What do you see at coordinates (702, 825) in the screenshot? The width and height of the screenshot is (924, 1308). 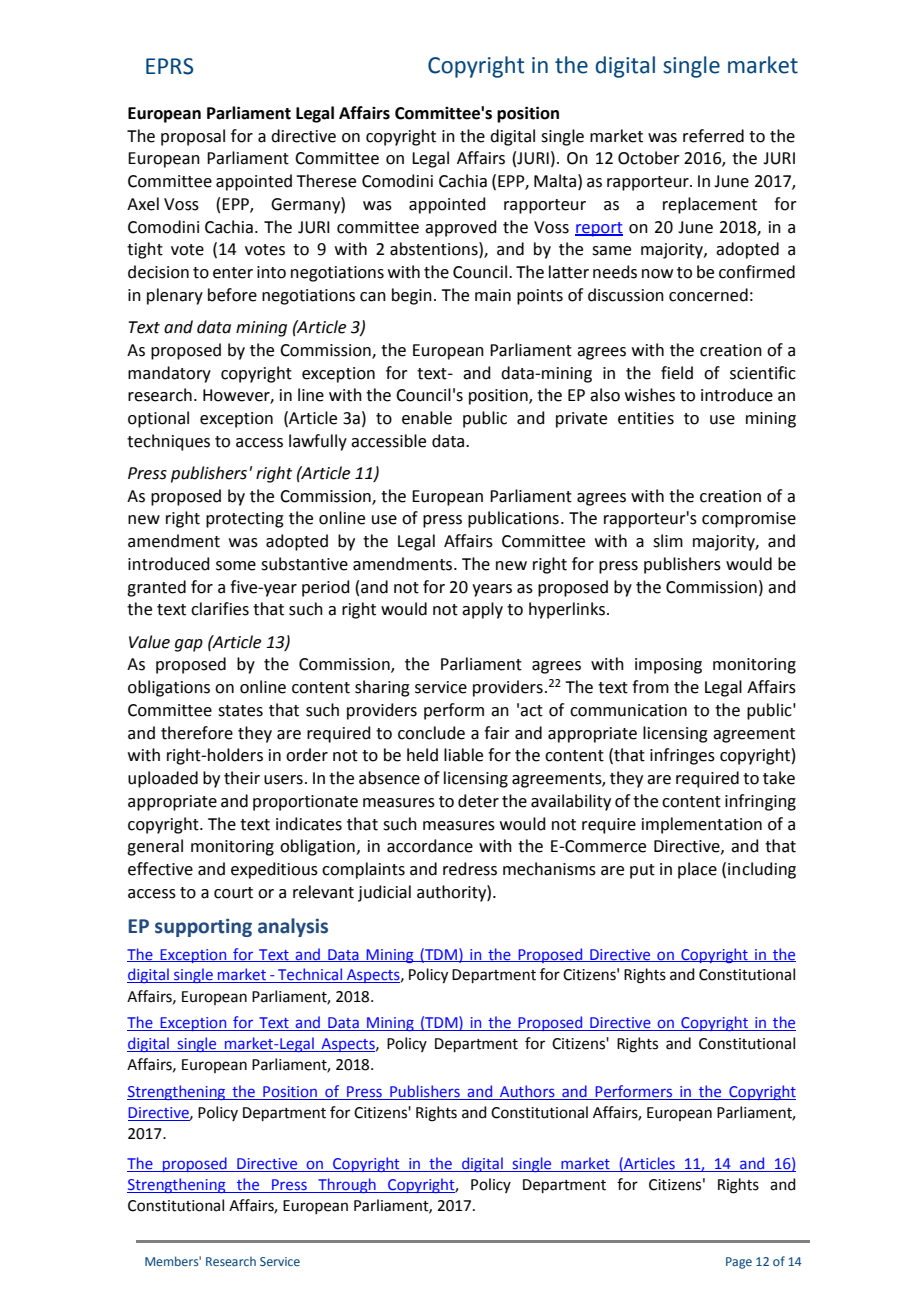 I see `implementation` at bounding box center [702, 825].
